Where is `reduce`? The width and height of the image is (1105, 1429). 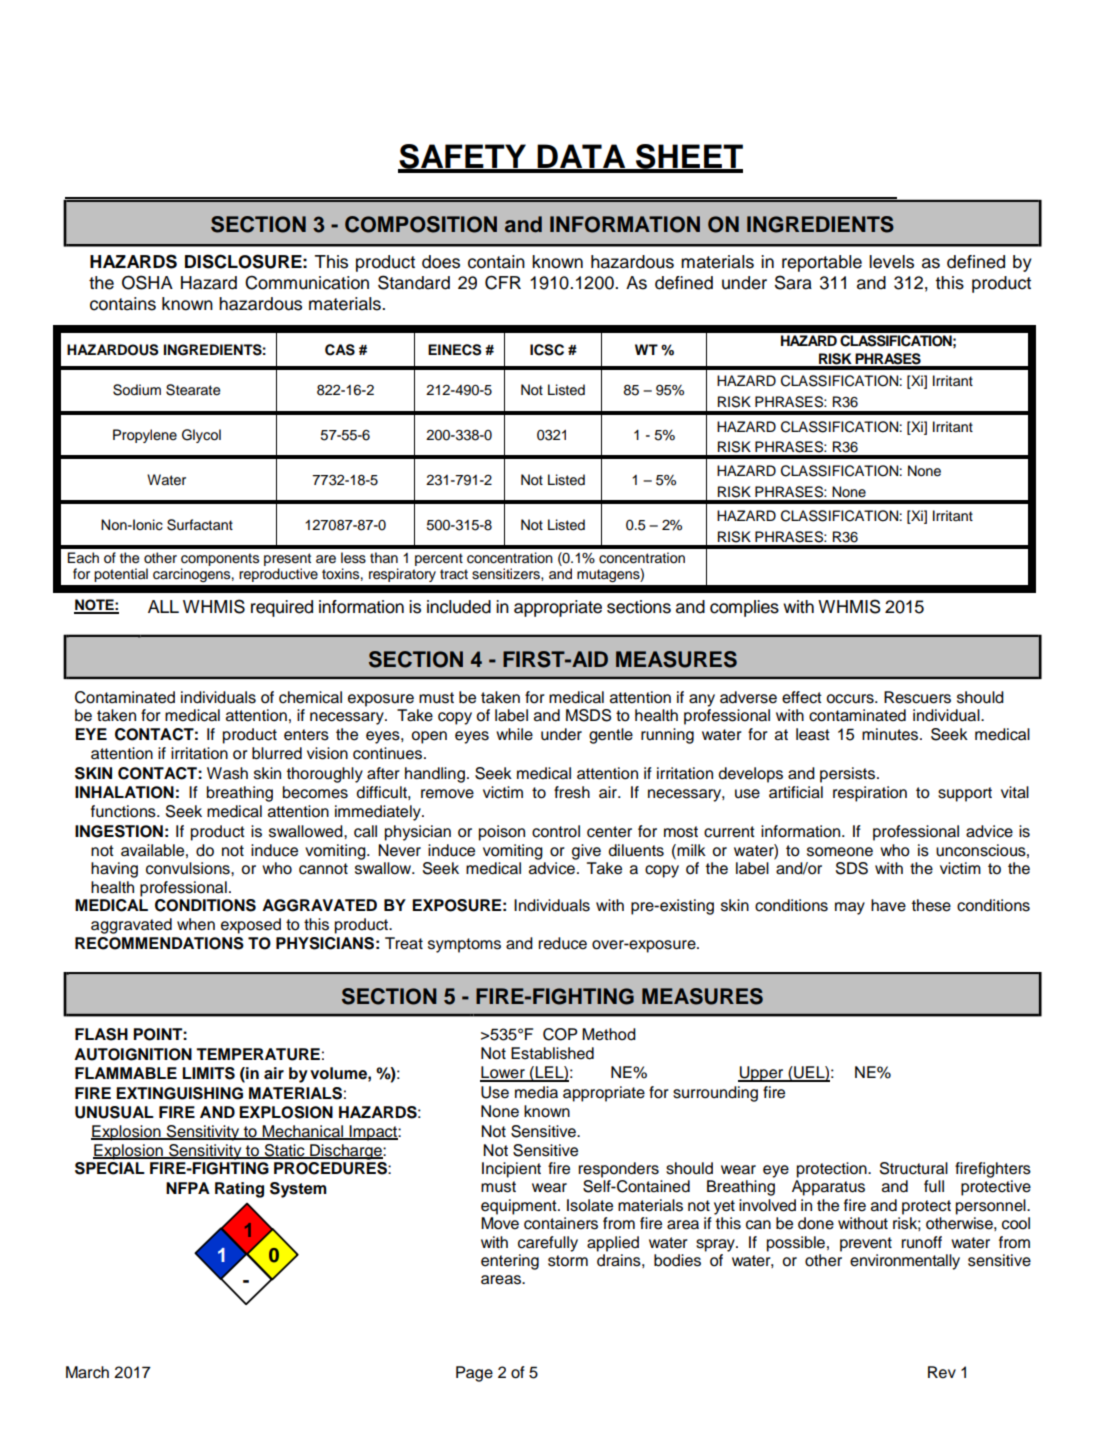 reduce is located at coordinates (562, 943).
